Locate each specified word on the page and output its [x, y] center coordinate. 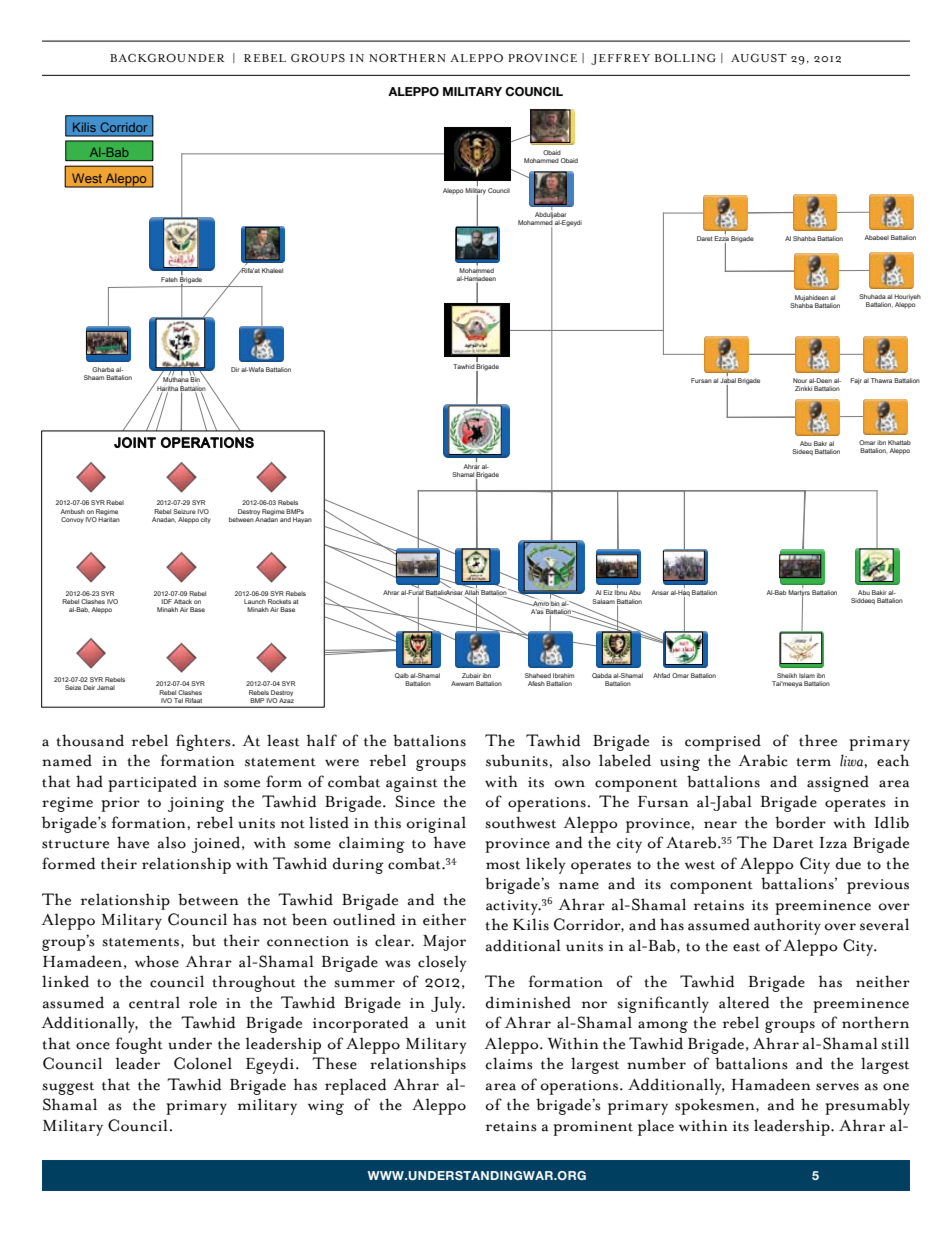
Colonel [203, 1063]
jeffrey [620, 59]
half [322, 740]
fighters [204, 742]
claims [509, 1063]
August [759, 57]
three [818, 740]
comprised [723, 742]
